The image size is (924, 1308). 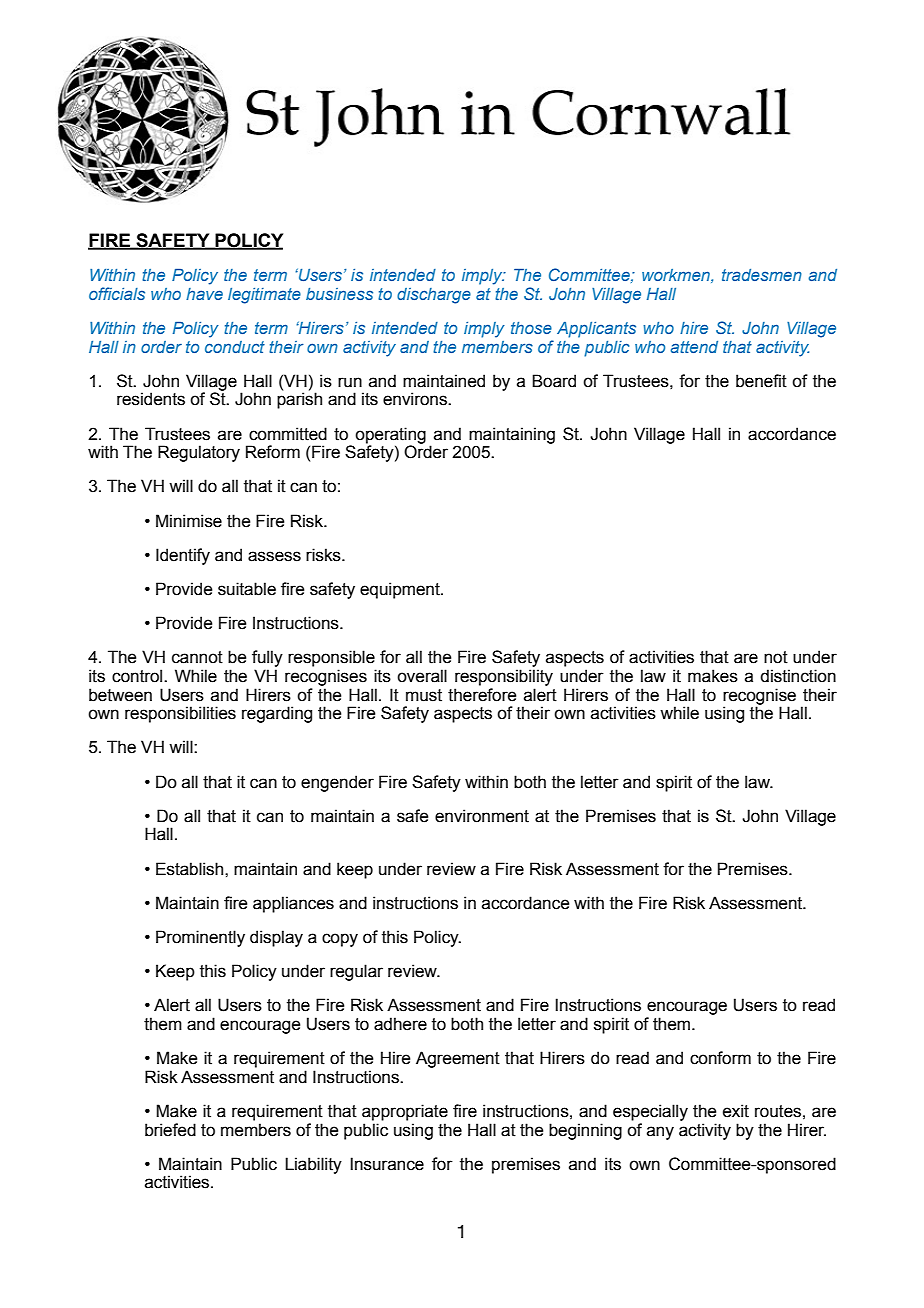 What do you see at coordinates (204, 294) in the screenshot?
I see `have` at bounding box center [204, 294].
